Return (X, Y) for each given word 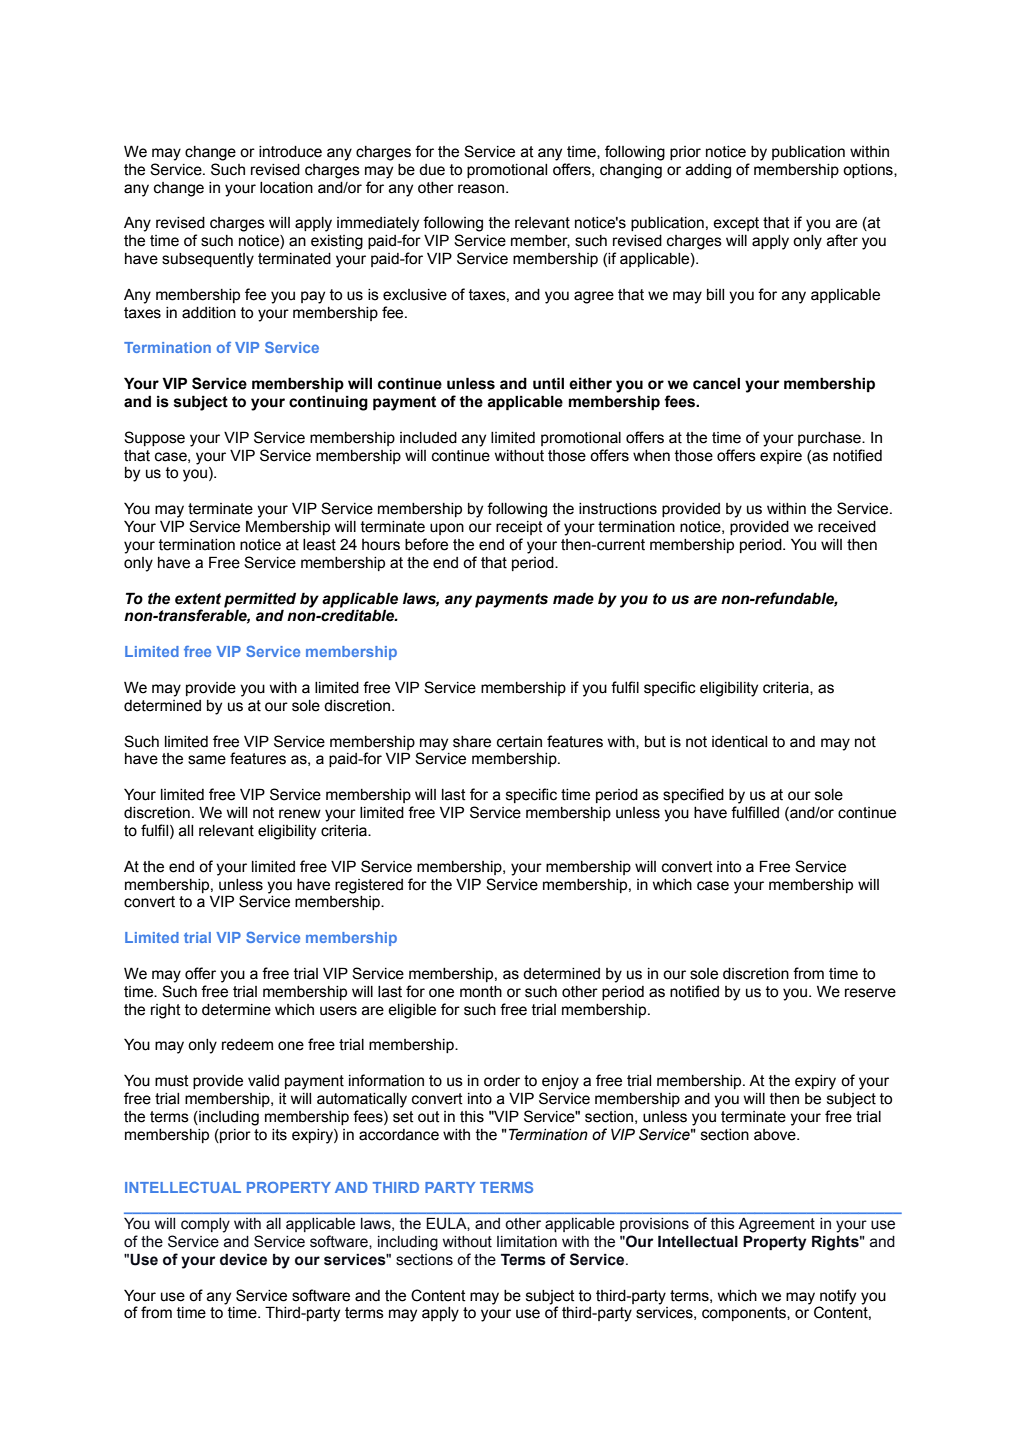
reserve (870, 993)
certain (519, 742)
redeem (247, 1045)
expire (781, 457)
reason (481, 189)
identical (739, 742)
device (243, 1260)
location (286, 188)
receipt (519, 528)
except (736, 224)
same (207, 760)
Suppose (154, 438)
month (481, 992)
